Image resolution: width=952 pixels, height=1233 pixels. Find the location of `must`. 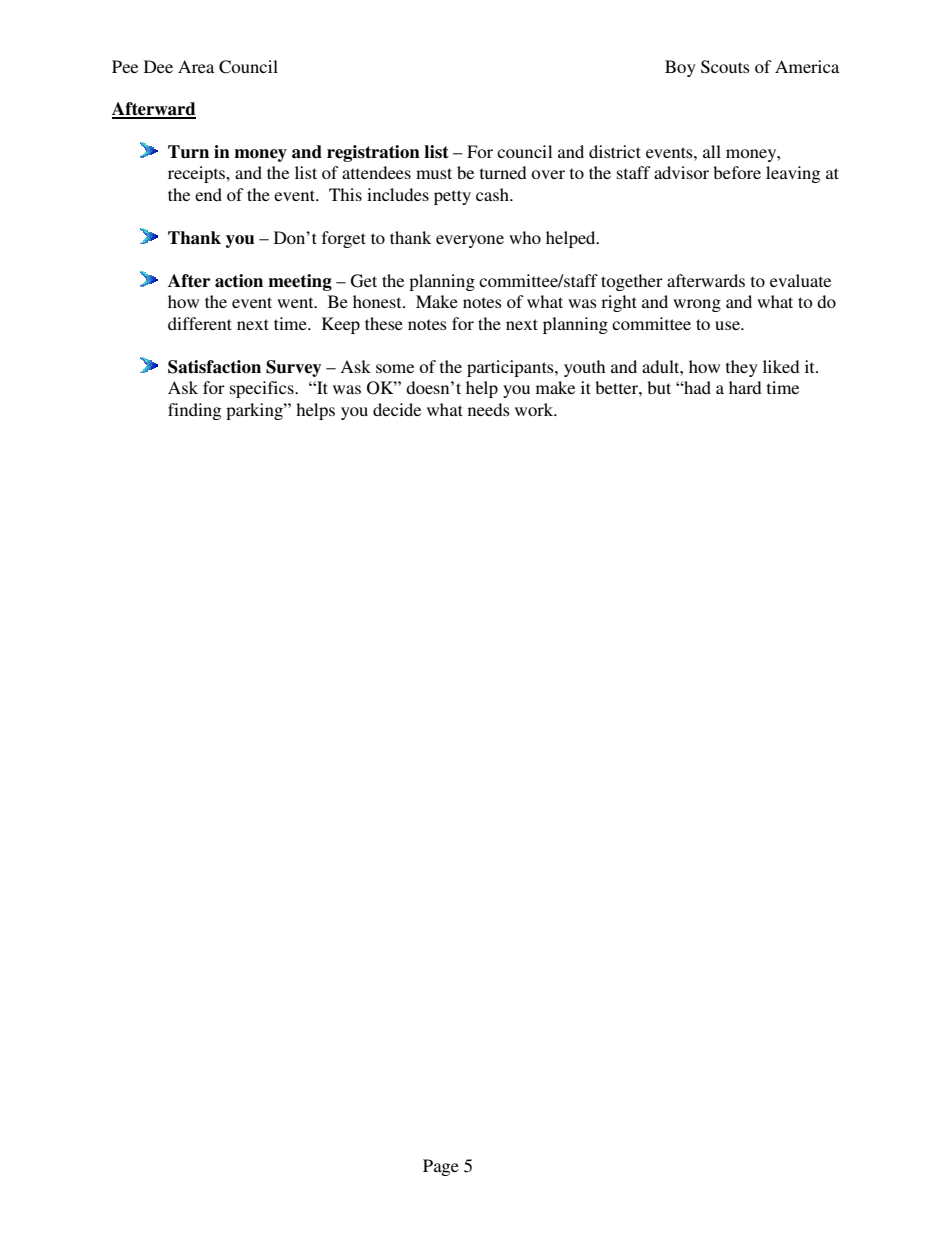

must is located at coordinates (434, 173).
